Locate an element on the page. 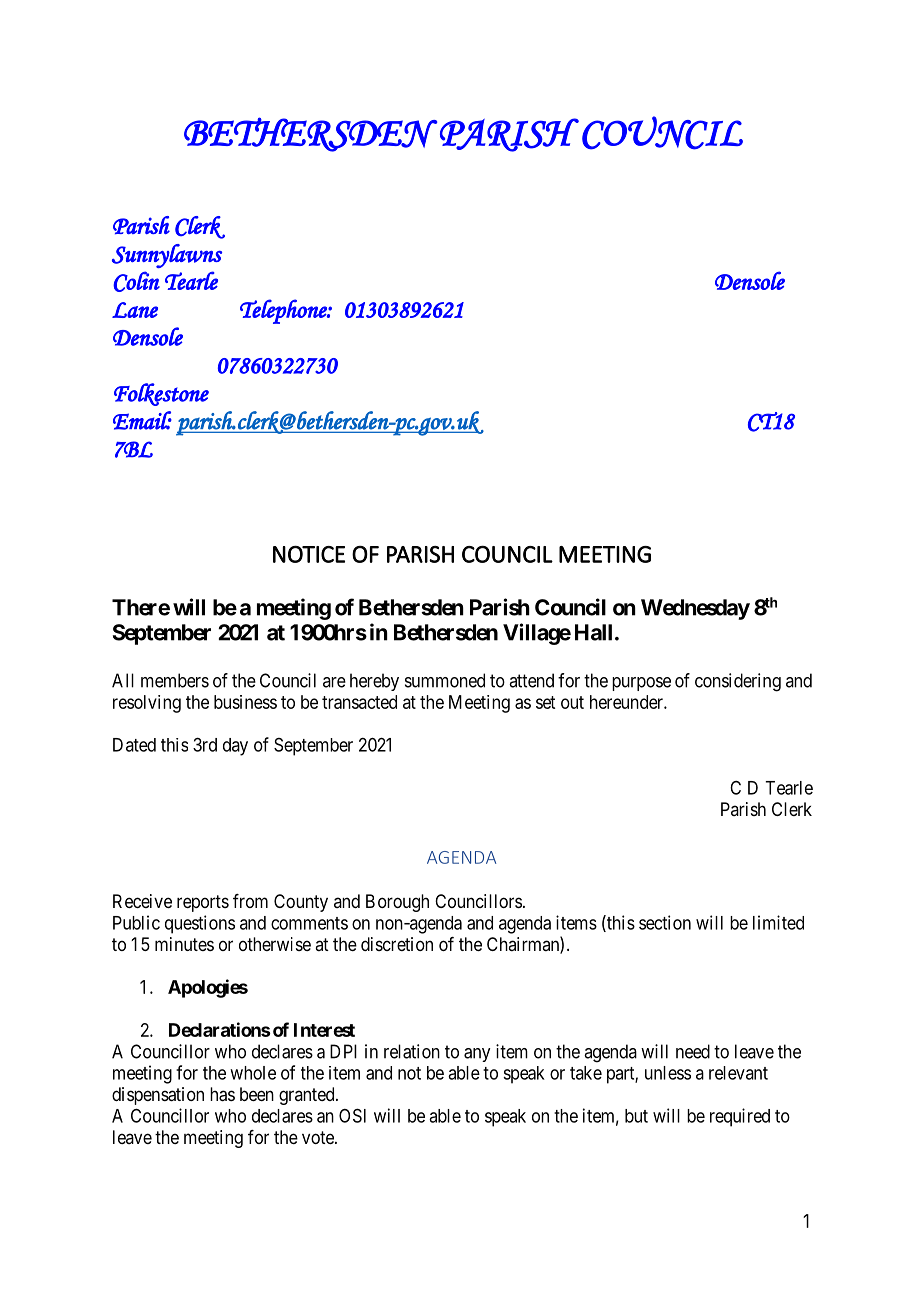 This image has width=924, height=1308. reports is located at coordinates (203, 903).
